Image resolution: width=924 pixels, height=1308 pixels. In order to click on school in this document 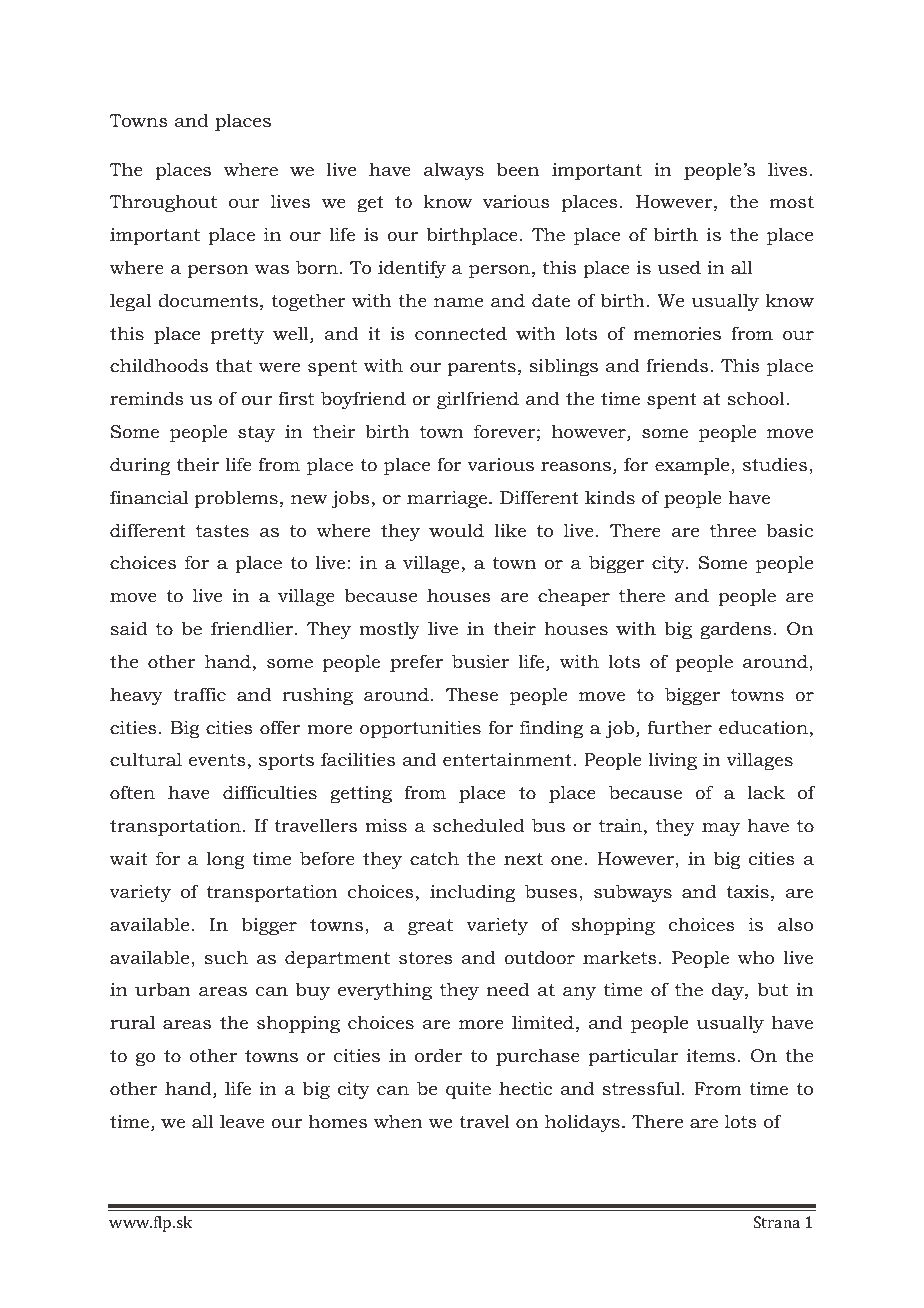, I will do `click(757, 398)`.
